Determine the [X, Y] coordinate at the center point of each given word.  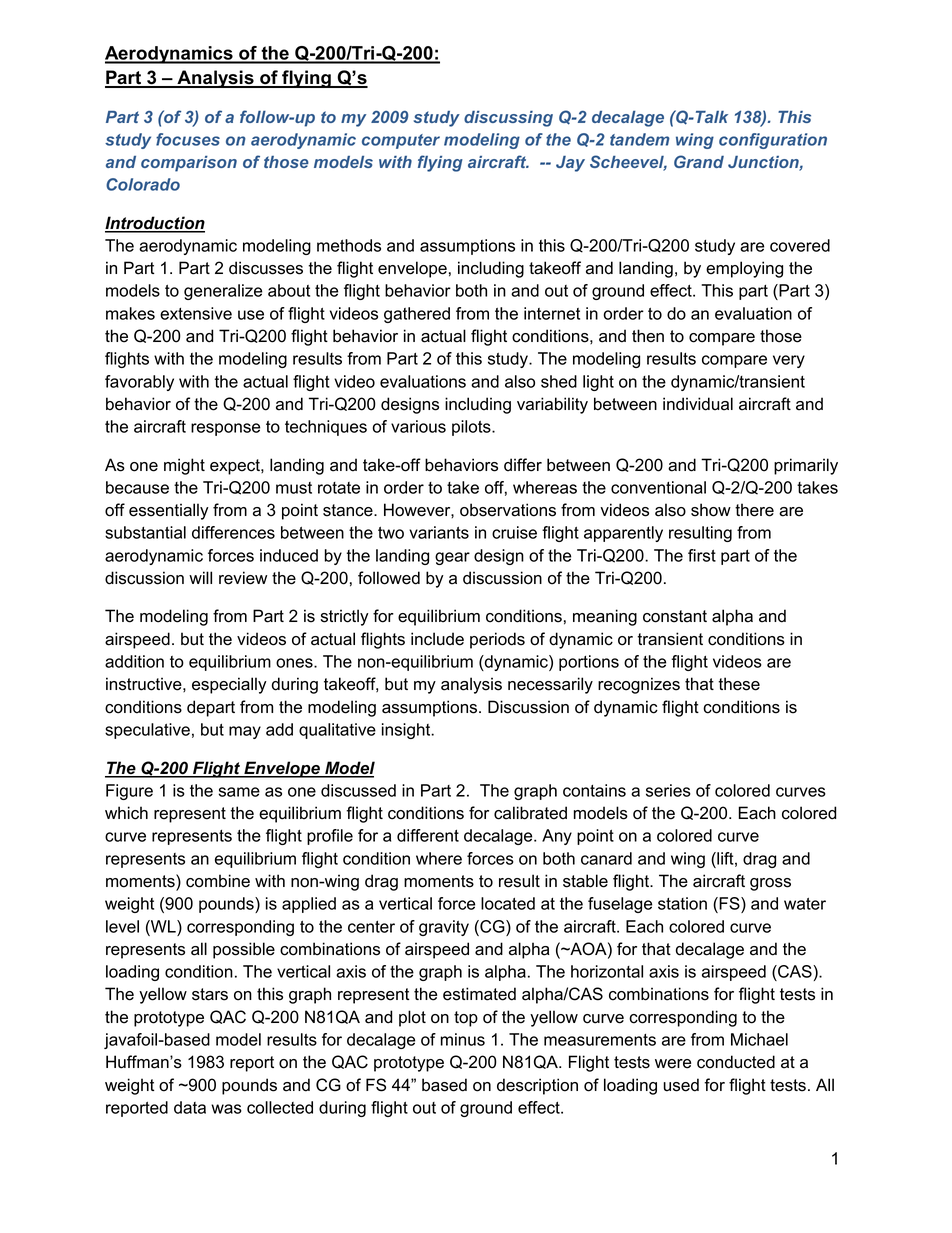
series [668, 790]
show [711, 510]
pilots [472, 428]
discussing [508, 119]
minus [463, 1039]
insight [407, 731]
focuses [188, 139]
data [190, 1107]
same [239, 792]
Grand [699, 161]
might [184, 466]
